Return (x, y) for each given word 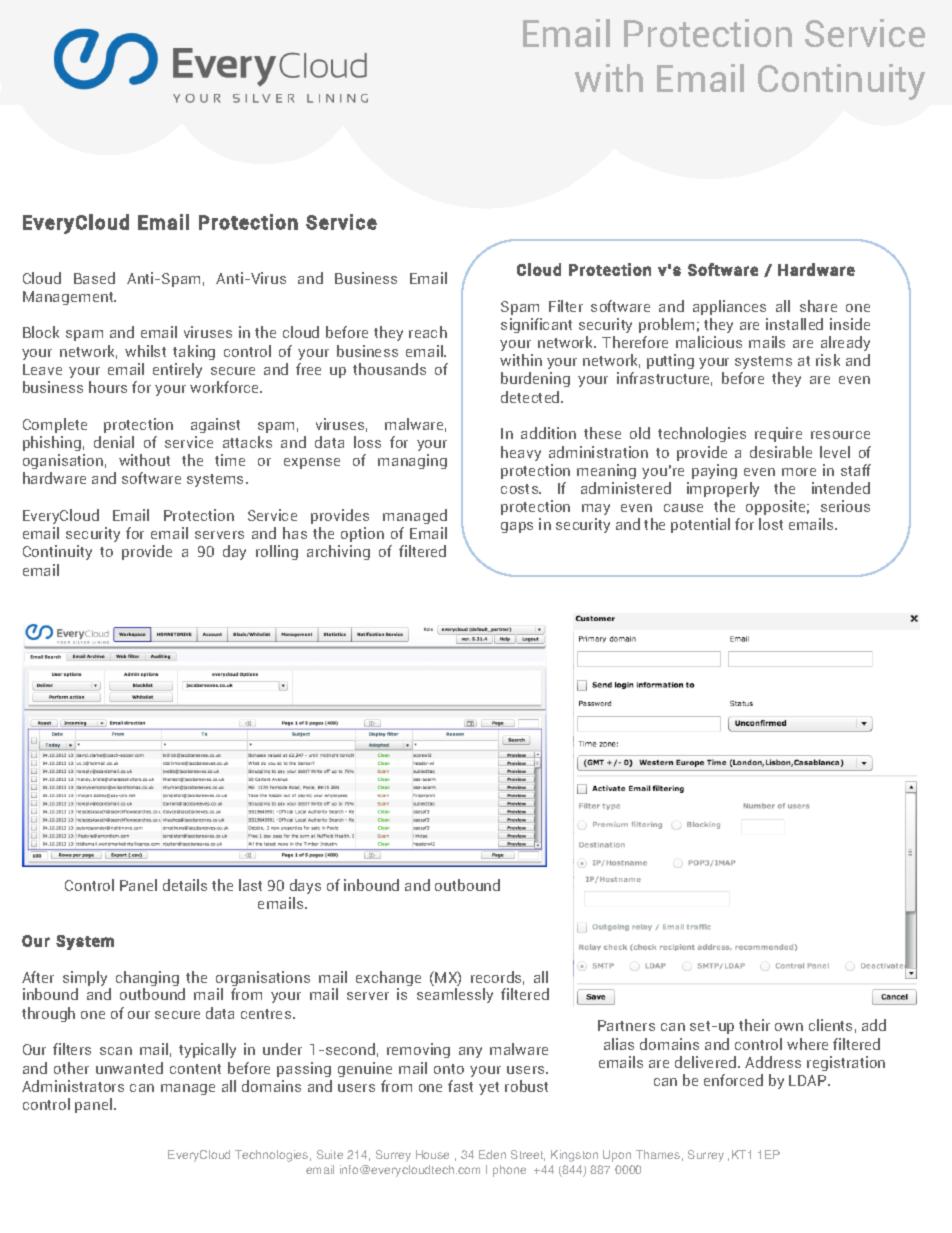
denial (114, 442)
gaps (517, 527)
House (432, 1154)
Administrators (73, 1086)
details (185, 885)
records (497, 978)
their (754, 1025)
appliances (729, 307)
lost (771, 524)
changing (147, 980)
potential (700, 525)
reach (428, 332)
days (305, 888)
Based (94, 278)
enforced (733, 1080)
